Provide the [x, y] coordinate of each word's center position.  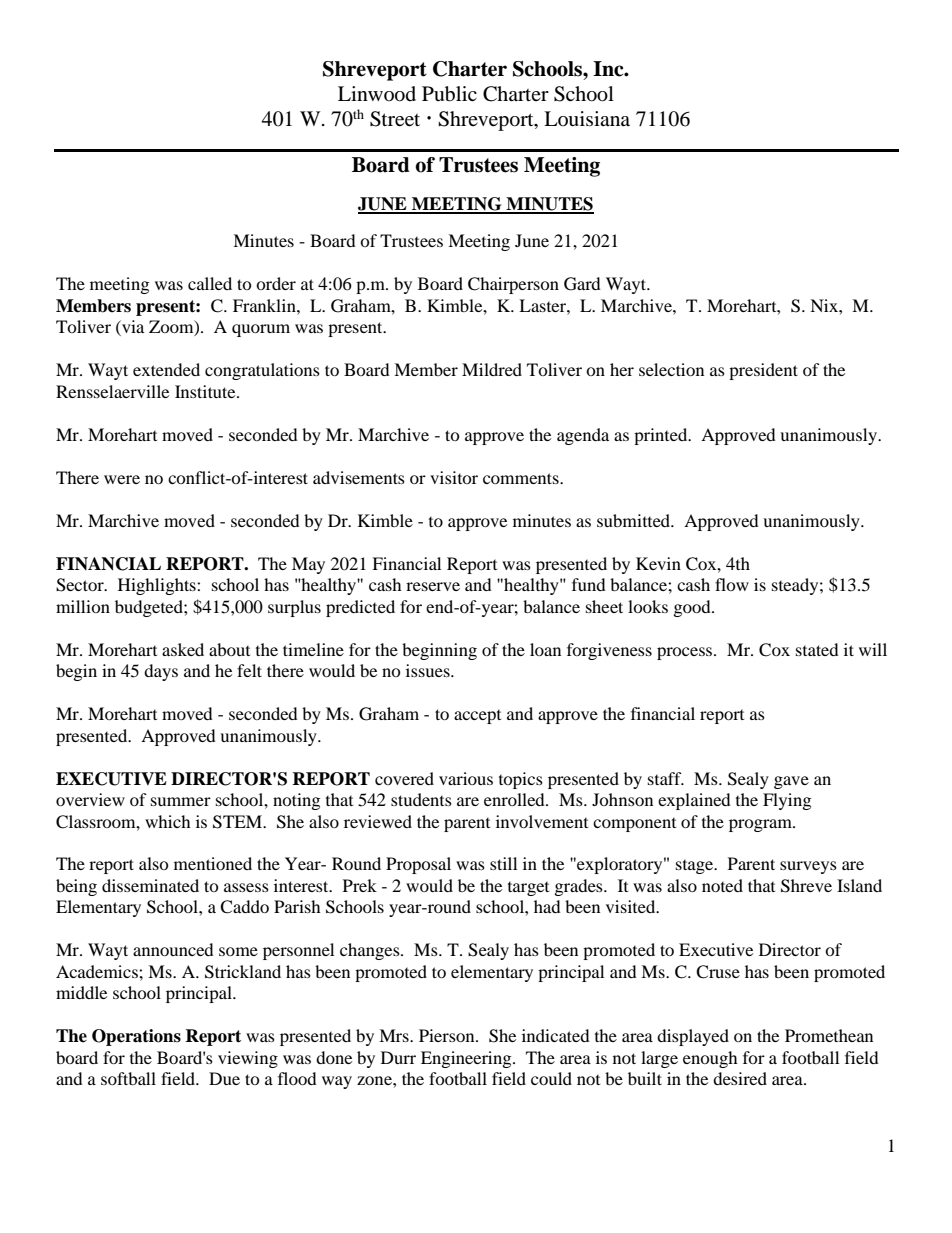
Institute [206, 391]
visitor [454, 477]
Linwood [377, 94]
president [763, 371]
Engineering [467, 1059]
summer [181, 801]
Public [449, 94]
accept [477, 717]
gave [791, 782]
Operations [136, 1037]
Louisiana [587, 119]
